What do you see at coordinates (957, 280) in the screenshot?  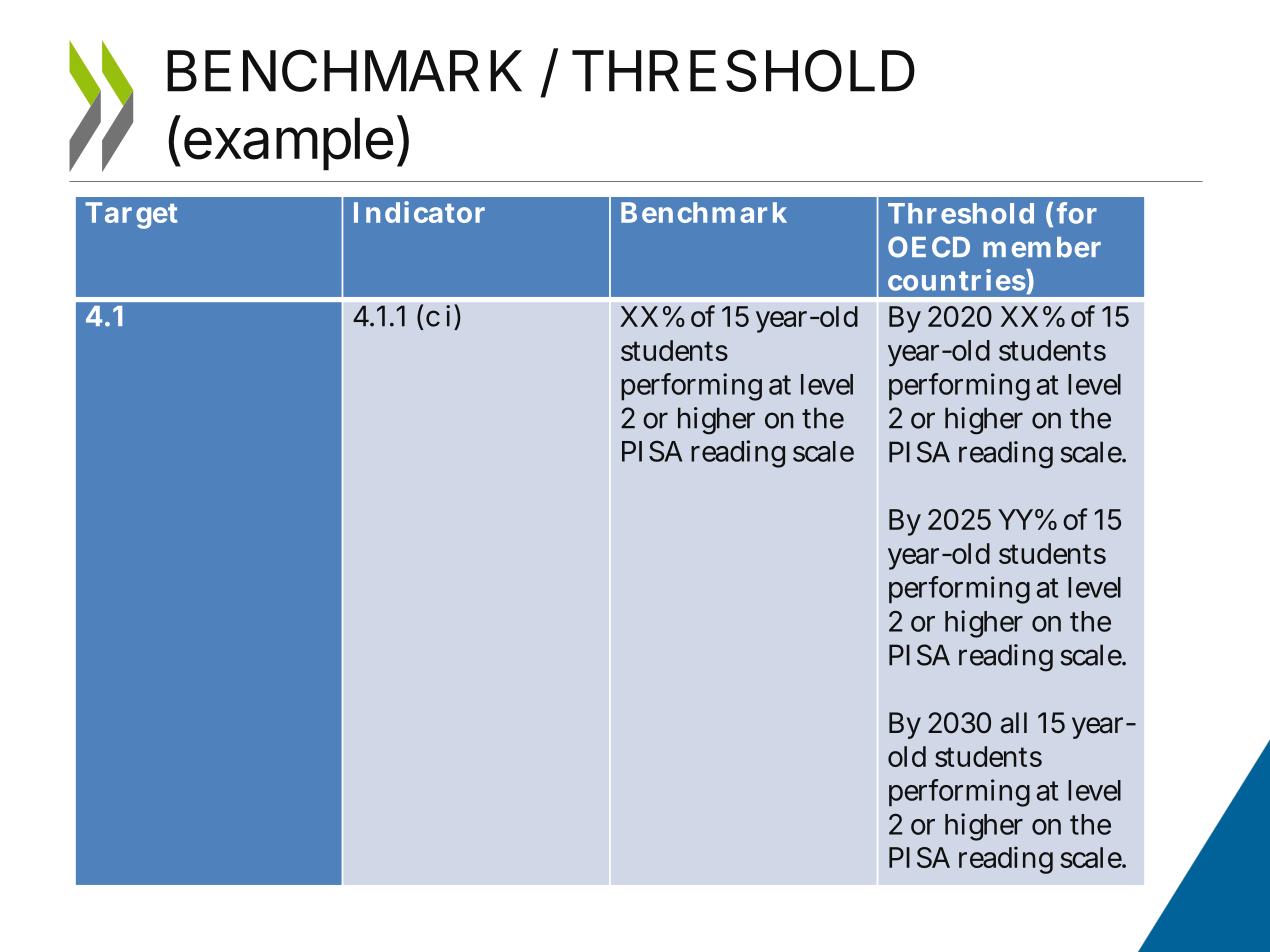 I see `countries` at bounding box center [957, 280].
